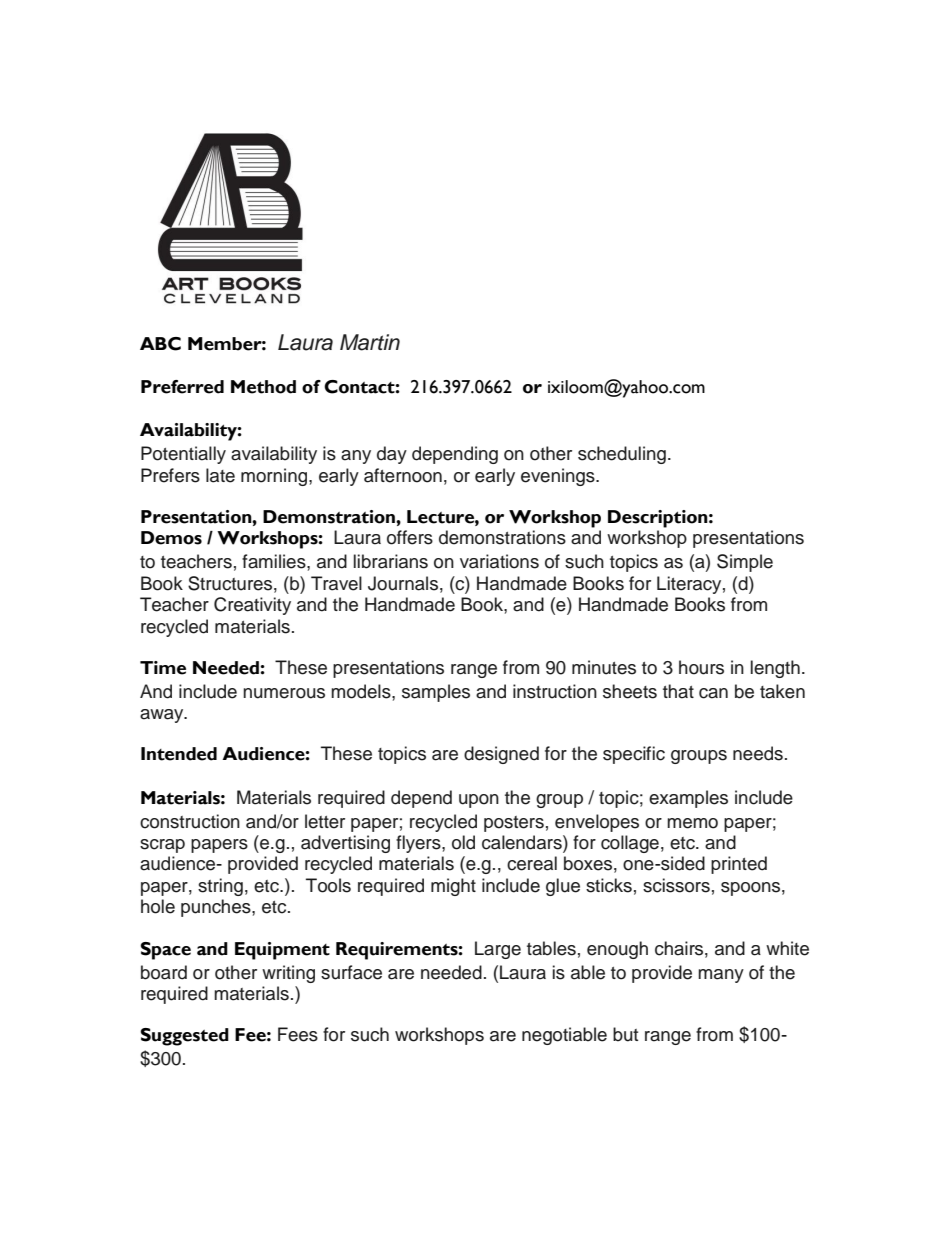  What do you see at coordinates (184, 1037) in the screenshot?
I see `Suggested` at bounding box center [184, 1037].
